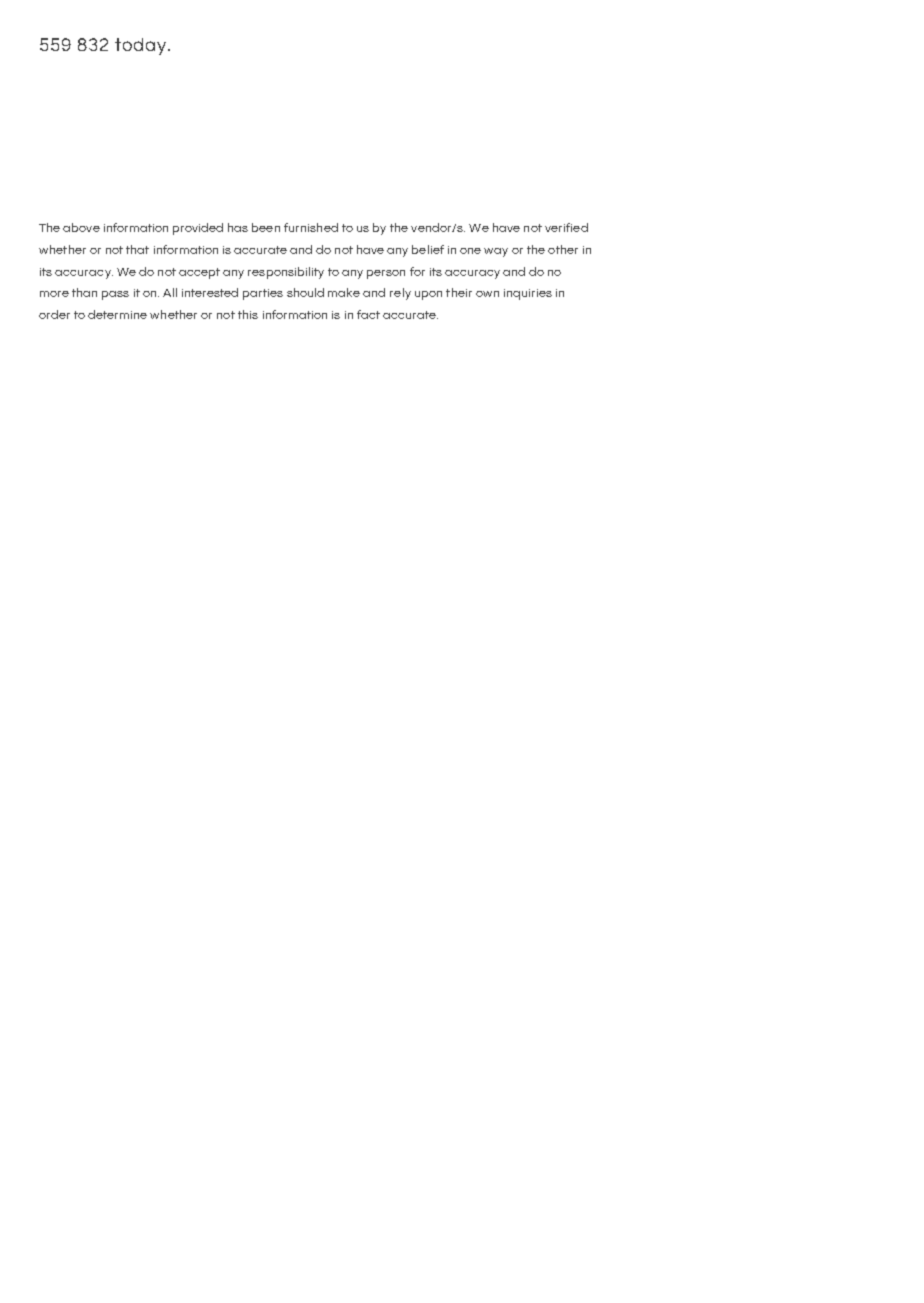  Describe the element at coordinates (305, 292) in the document. I see `should` at that location.
